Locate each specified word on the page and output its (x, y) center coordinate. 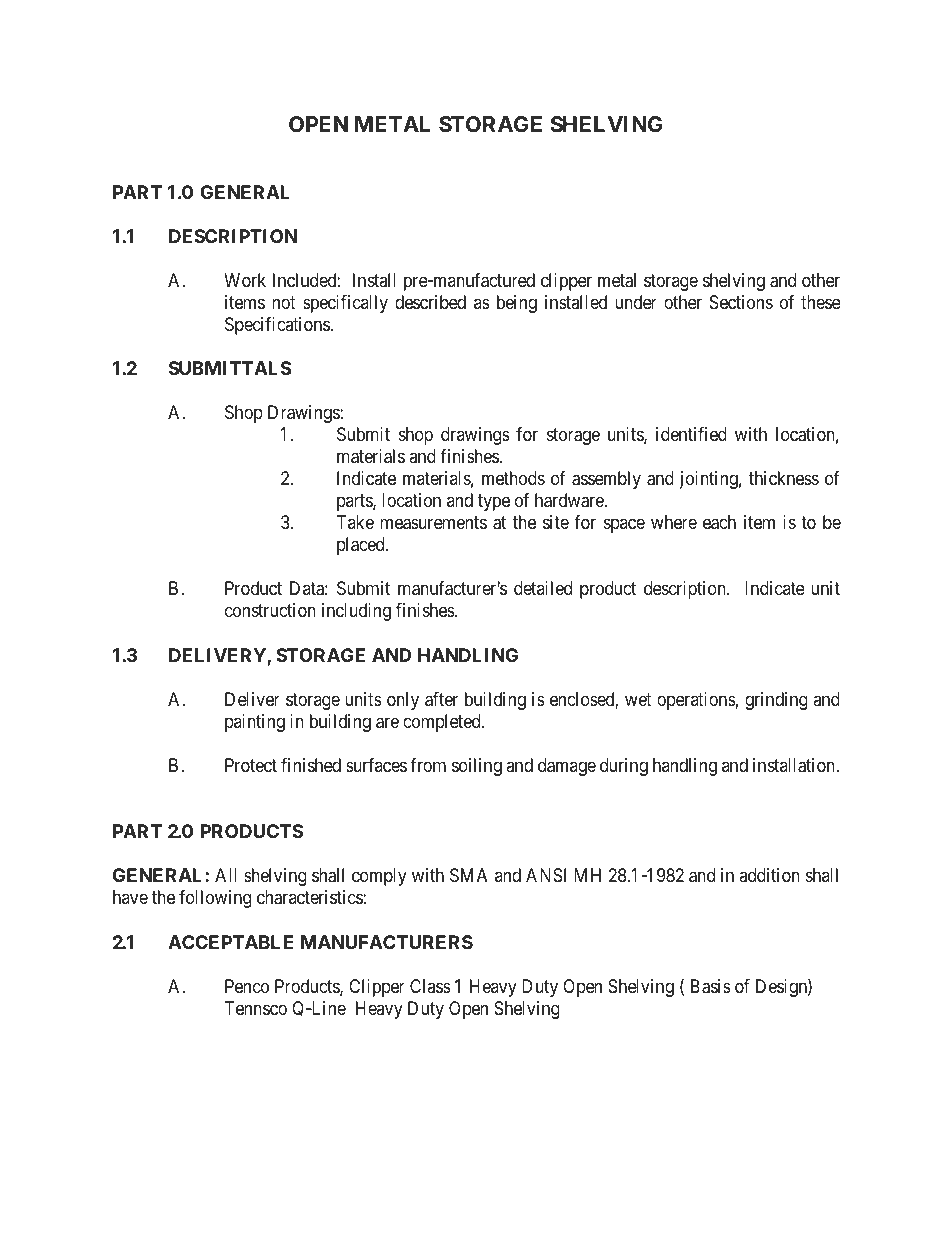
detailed (543, 588)
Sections (741, 302)
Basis (711, 986)
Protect (251, 765)
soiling (477, 767)
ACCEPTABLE (230, 942)
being (517, 304)
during (624, 767)
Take (355, 522)
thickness (784, 478)
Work (245, 280)
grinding (776, 701)
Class (430, 986)
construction (270, 610)
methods (513, 478)
